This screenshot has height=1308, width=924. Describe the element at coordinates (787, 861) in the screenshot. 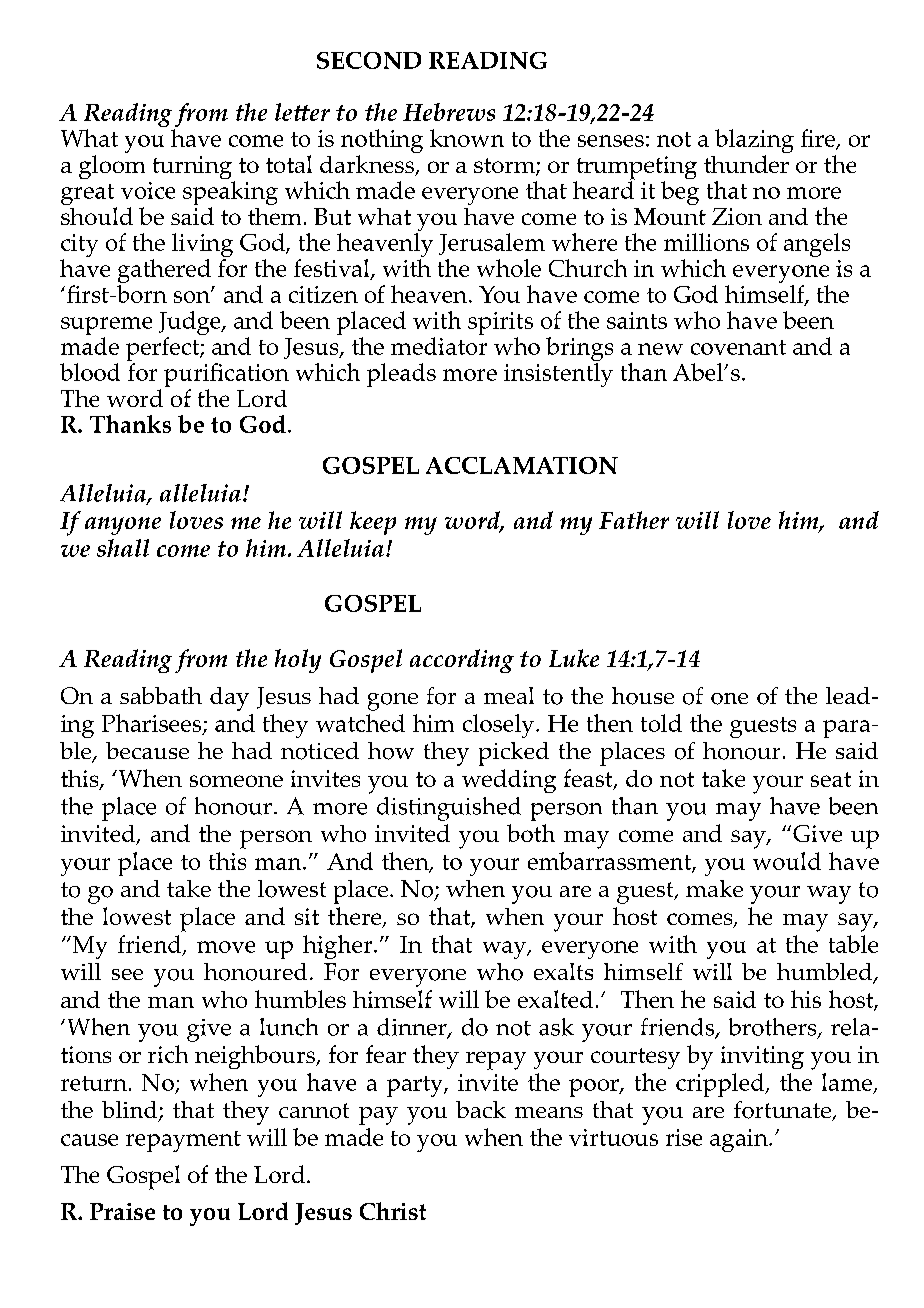

I see `would` at that location.
